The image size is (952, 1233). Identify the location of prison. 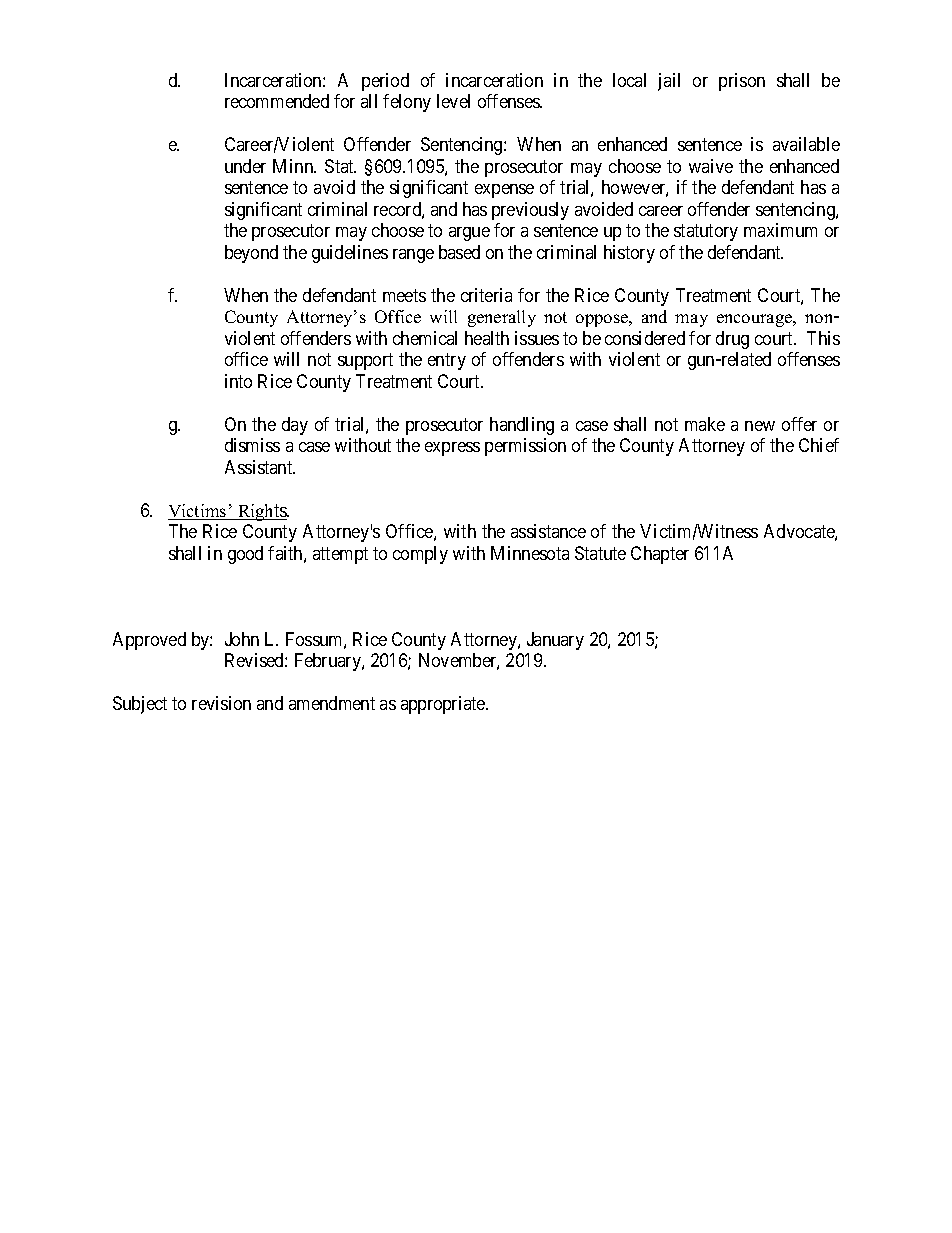
(742, 82).
